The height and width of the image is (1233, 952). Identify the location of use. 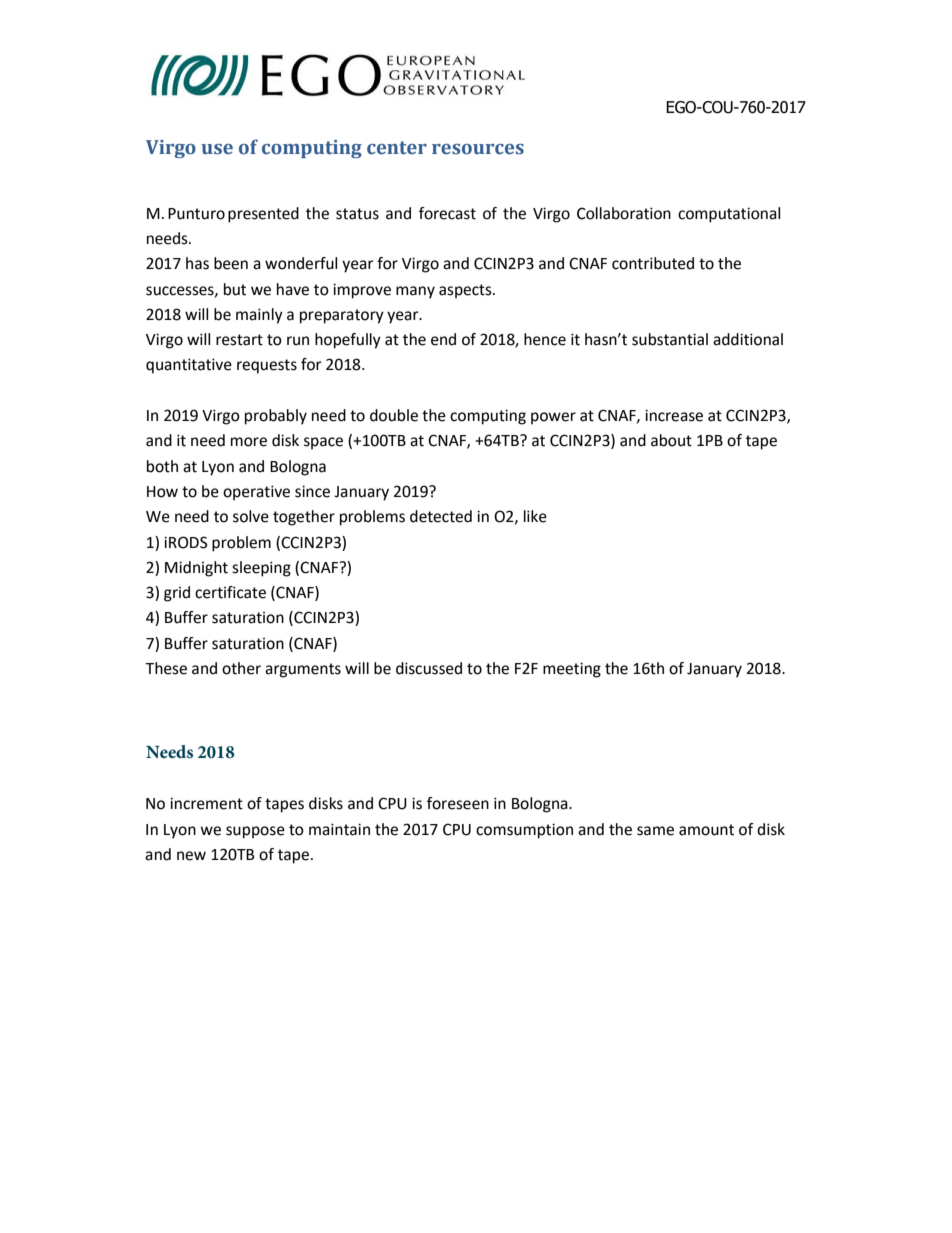
(217, 149).
